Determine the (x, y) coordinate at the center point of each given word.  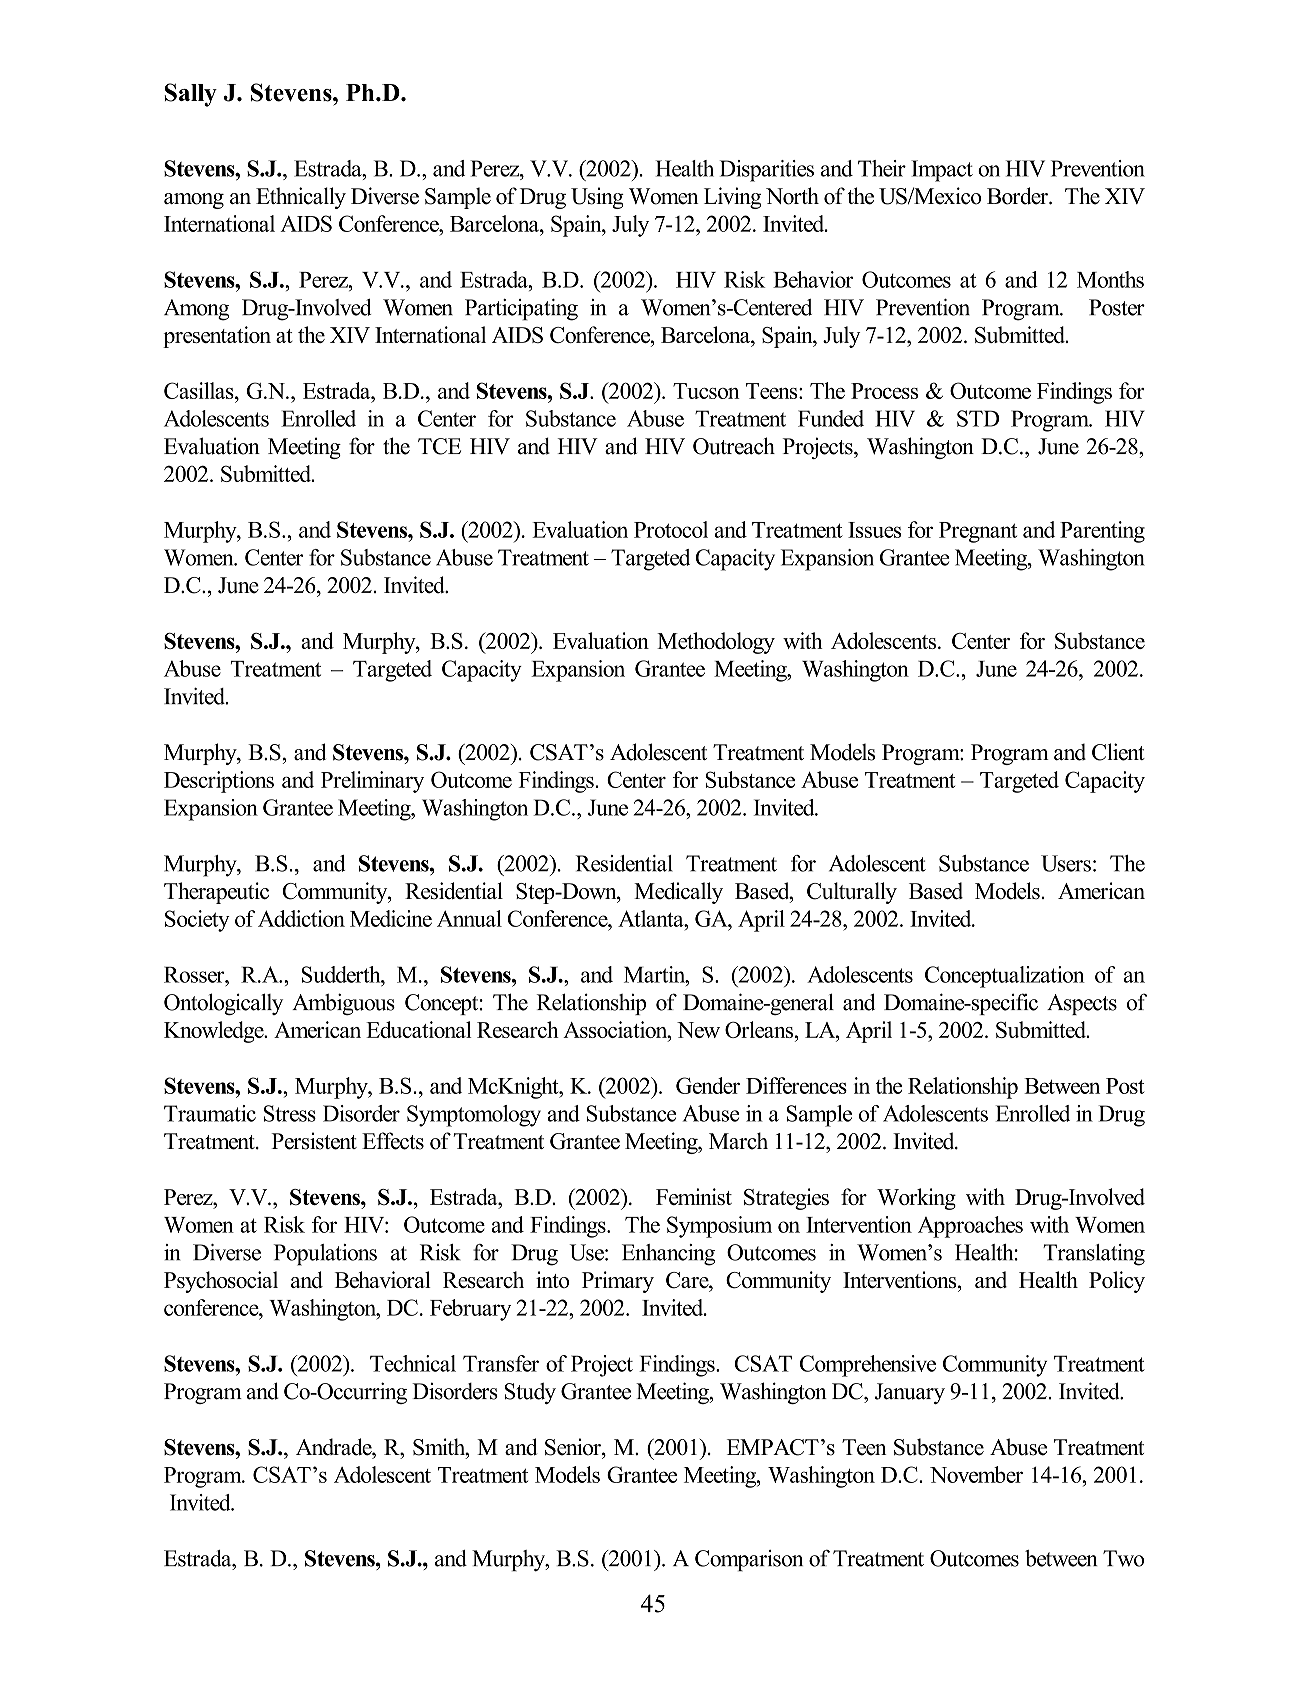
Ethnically (301, 198)
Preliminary (372, 782)
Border (1018, 196)
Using (597, 198)
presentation (217, 337)
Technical (413, 1363)
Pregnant (978, 532)
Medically (678, 893)
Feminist (694, 1196)
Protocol (671, 529)
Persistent (314, 1141)
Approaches (970, 1227)
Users (1066, 863)
